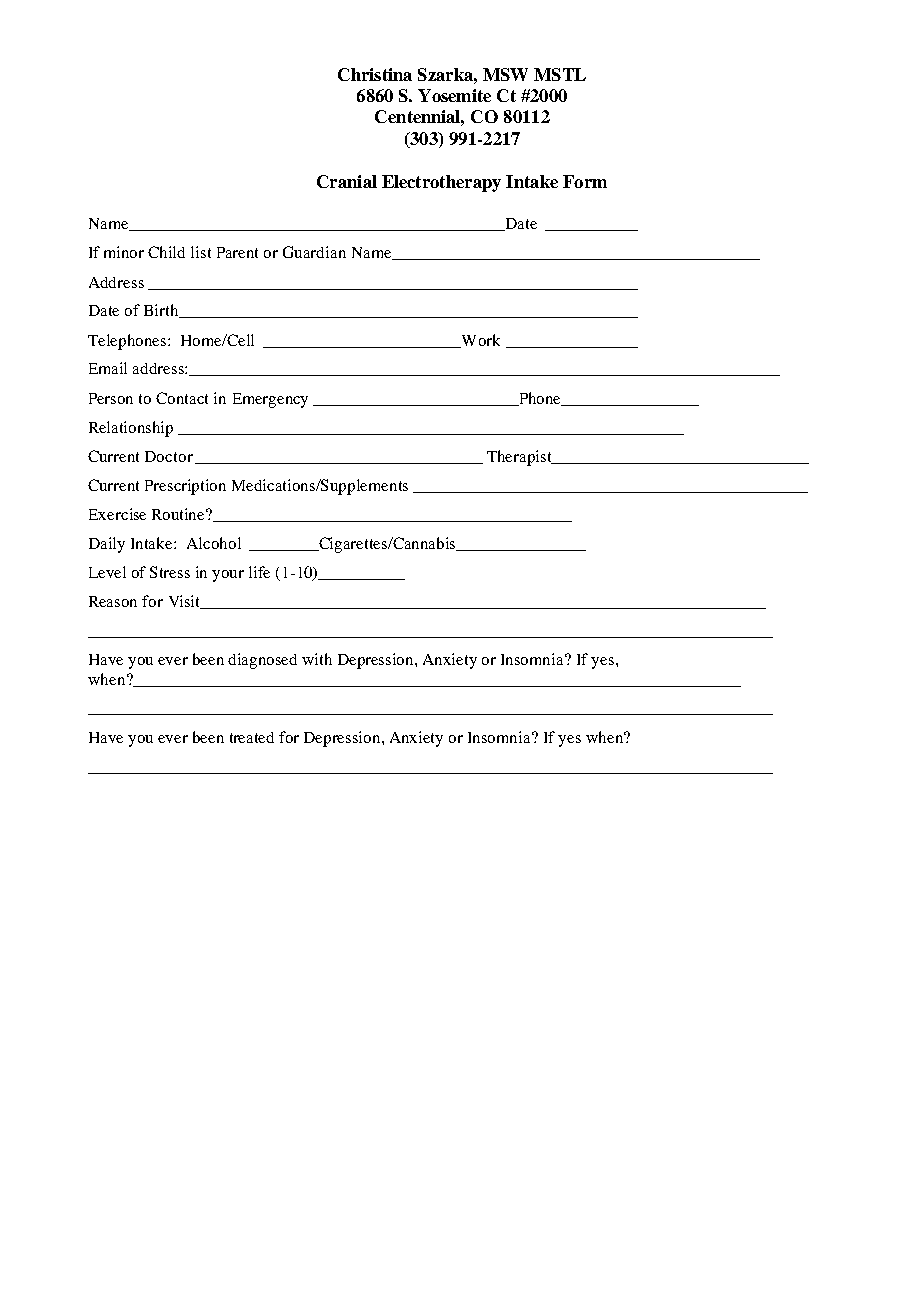 The height and width of the screenshot is (1309, 924). Describe the element at coordinates (505, 74) in the screenshot. I see `MSW` at that location.
